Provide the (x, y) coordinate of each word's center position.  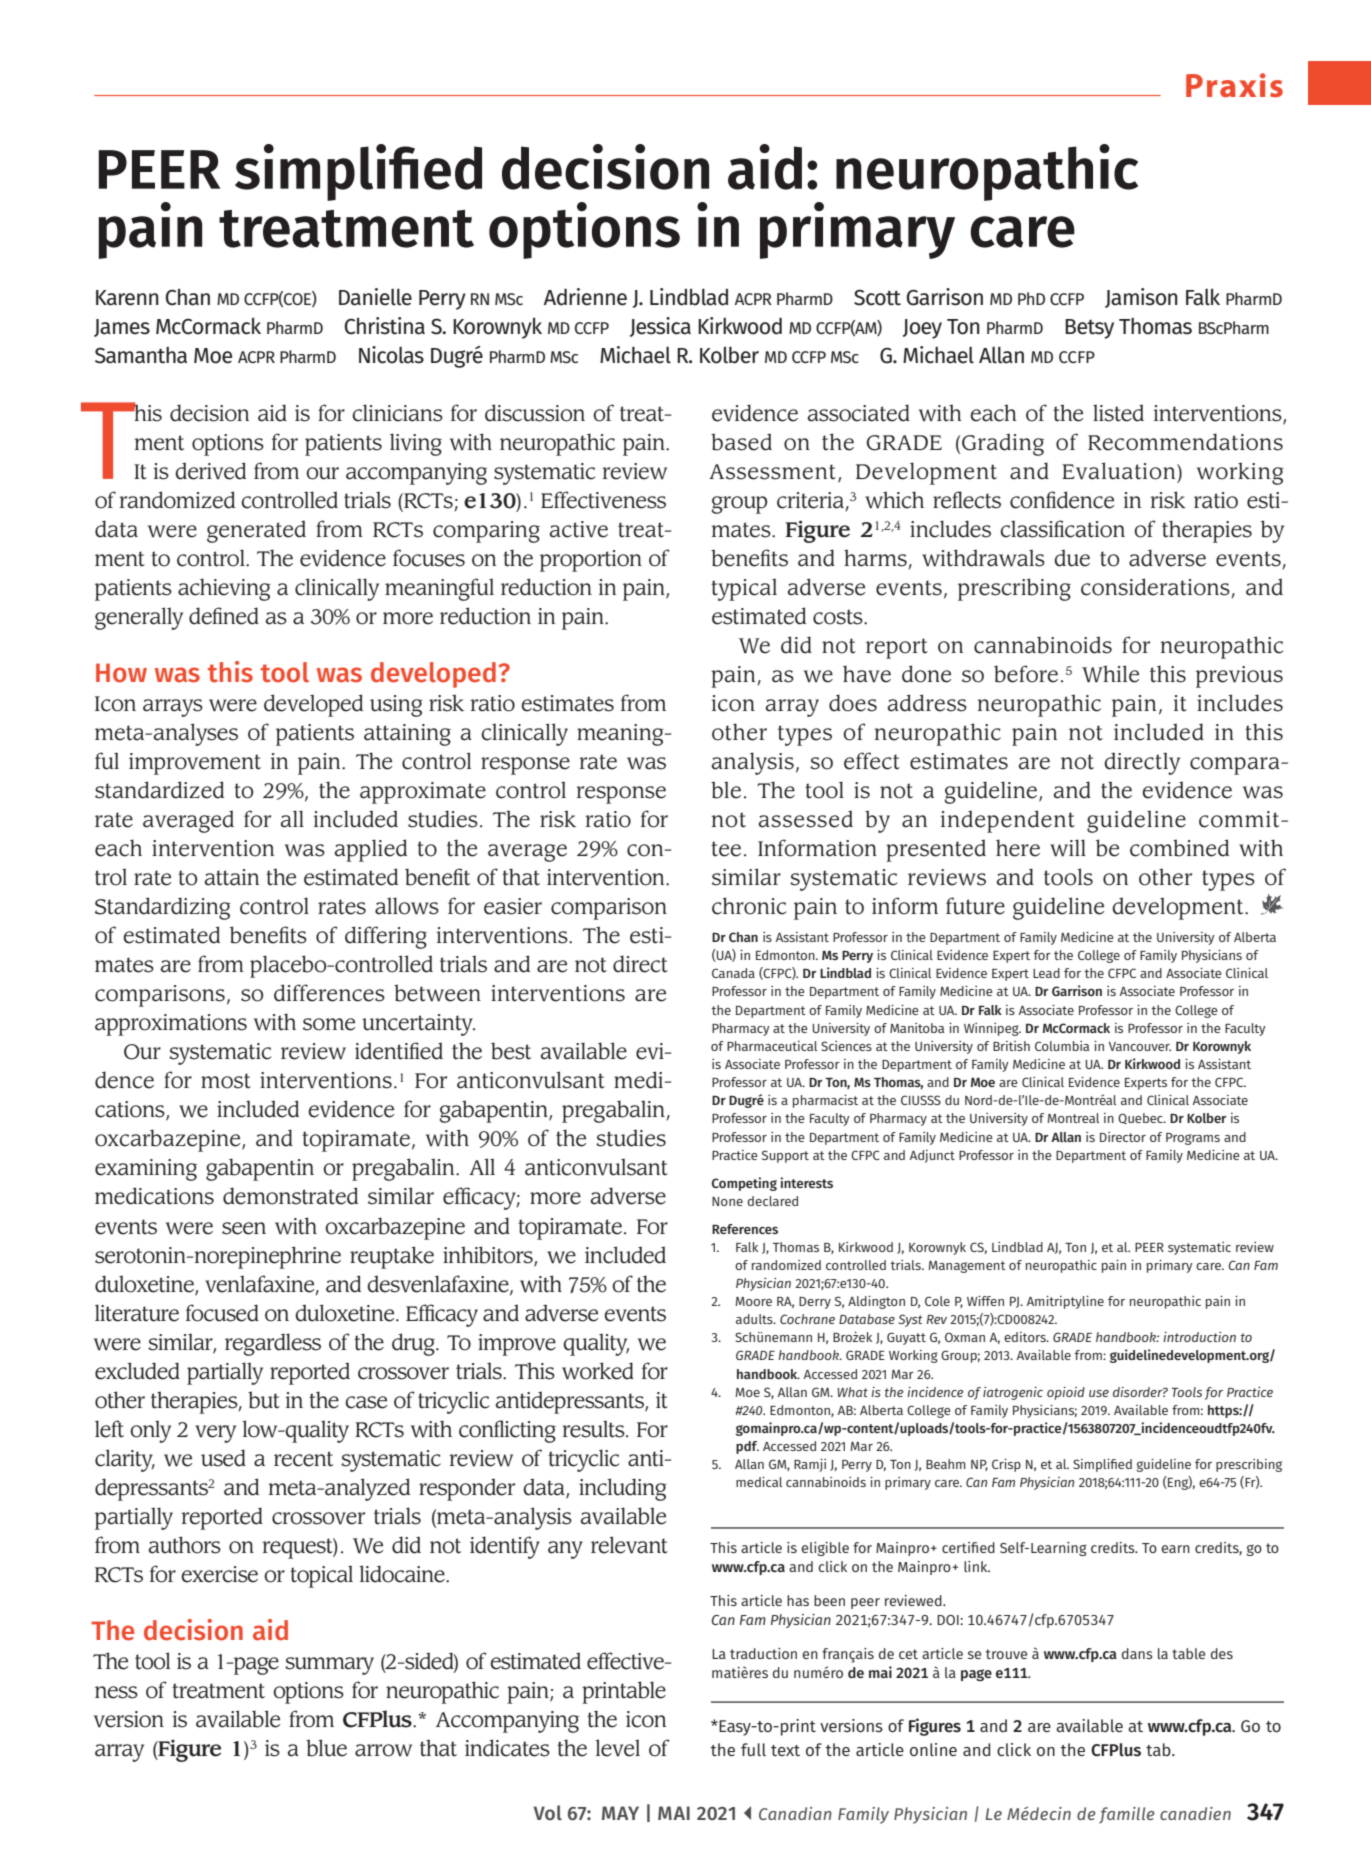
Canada (733, 973)
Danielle (375, 297)
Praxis (1234, 85)
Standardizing (163, 908)
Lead (1046, 973)
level (617, 1748)
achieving (224, 589)
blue (326, 1748)
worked (598, 1371)
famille (1127, 1815)
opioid (1066, 1393)
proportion (591, 561)
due (1072, 558)
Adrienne (585, 297)
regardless (273, 1344)
